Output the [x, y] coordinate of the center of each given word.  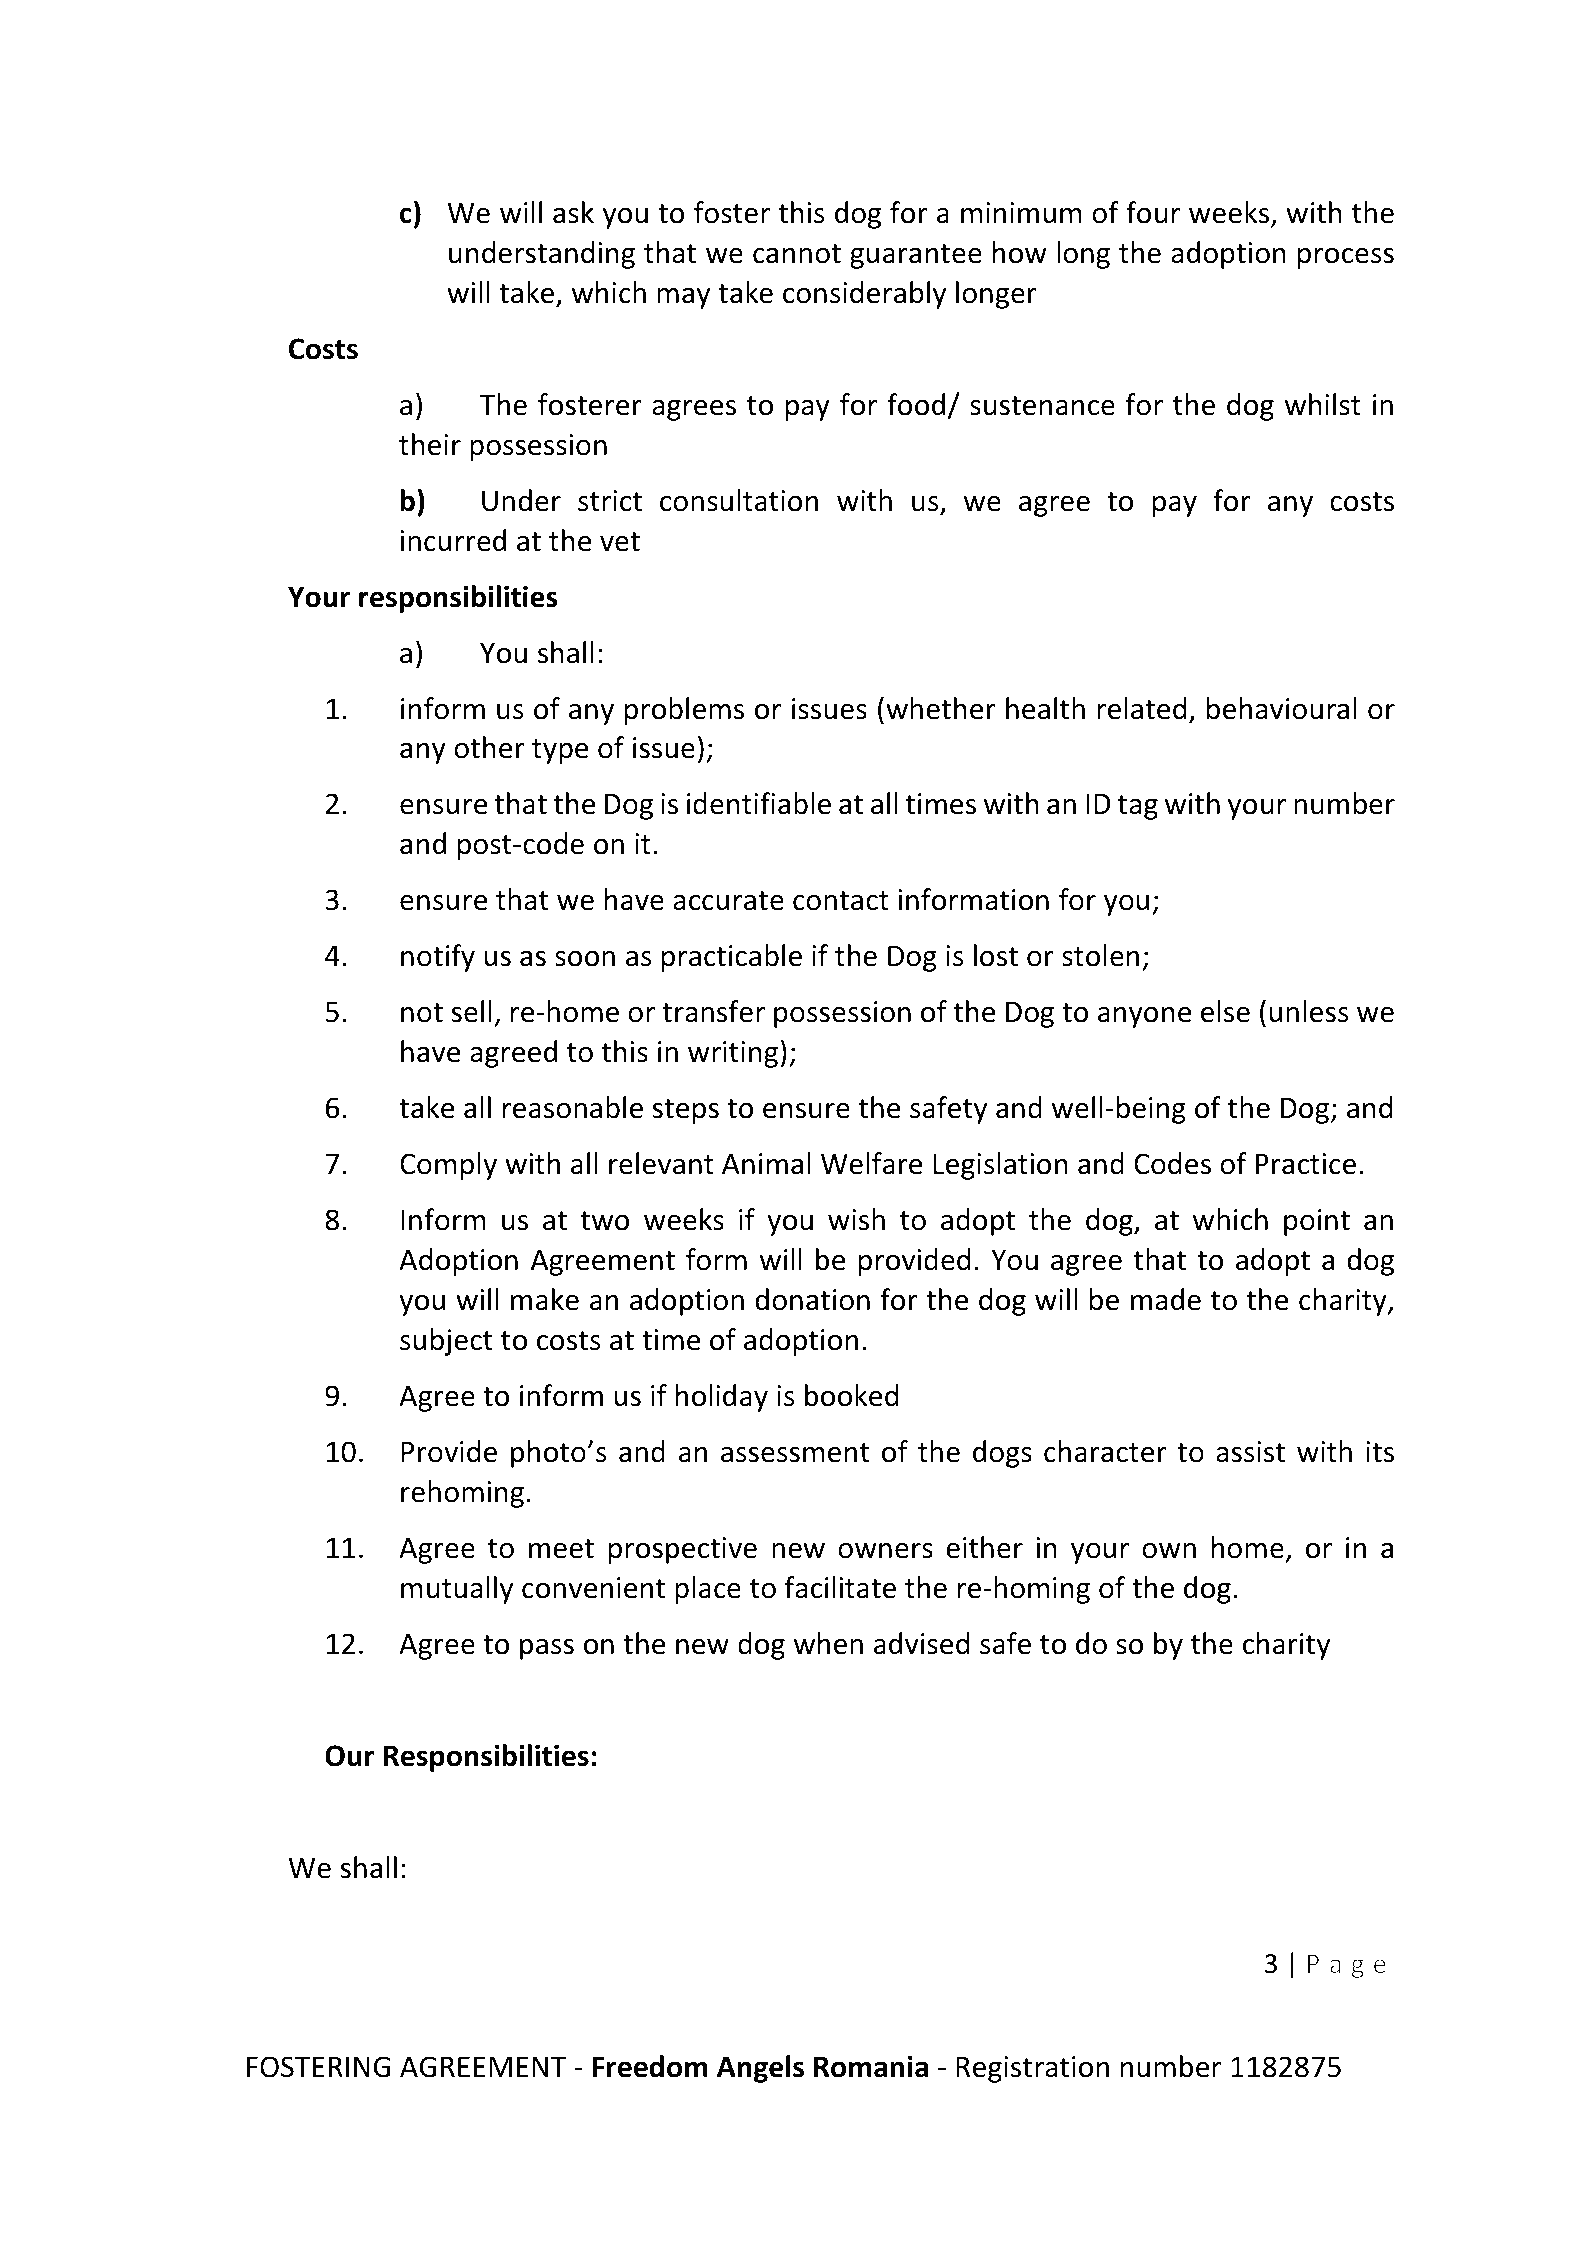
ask [573, 212]
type [560, 751]
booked [851, 1395]
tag [1137, 807]
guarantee [916, 256]
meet [561, 1549]
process [1346, 258]
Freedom [650, 2066]
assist [1250, 1452]
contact [841, 901]
